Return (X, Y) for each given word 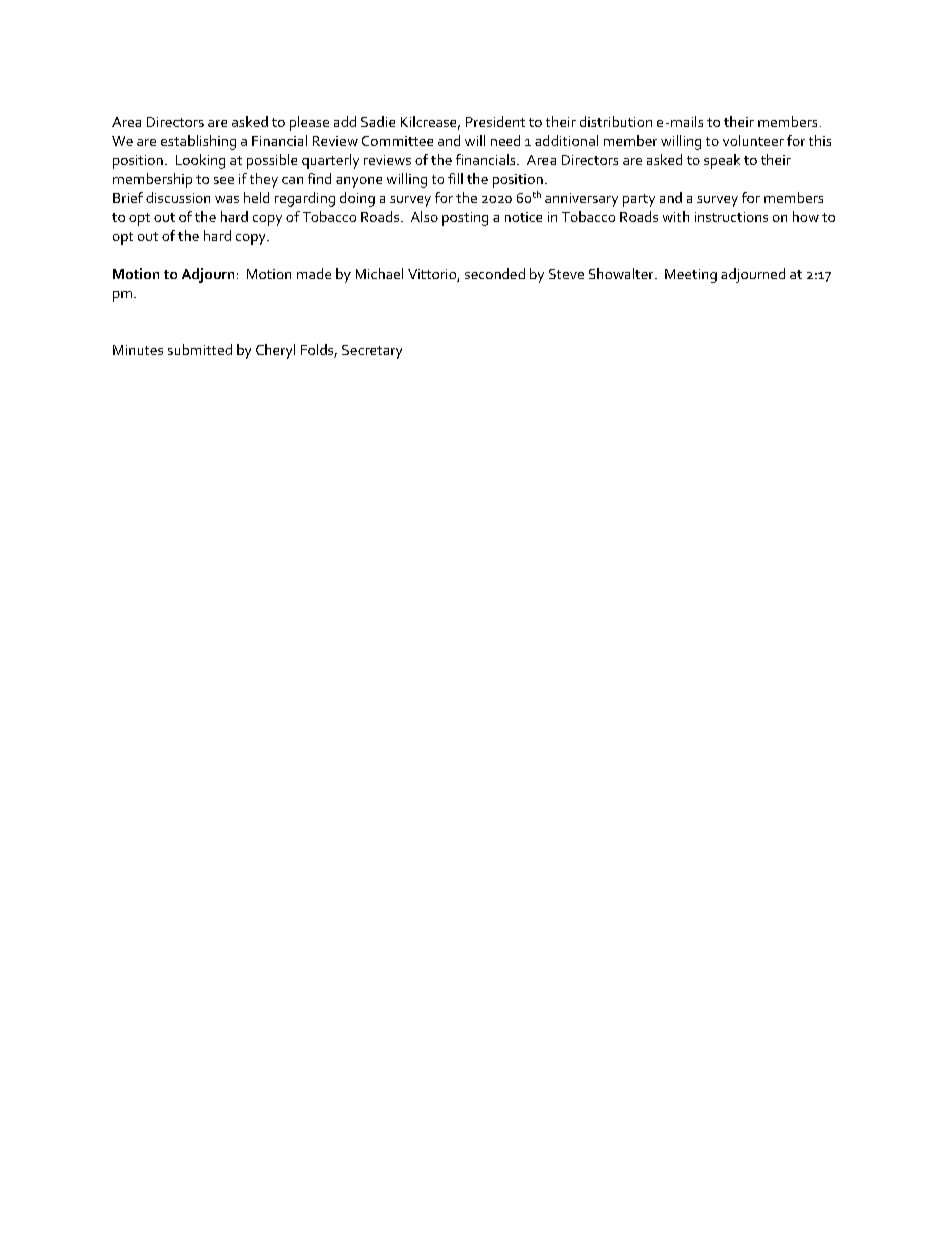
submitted (200, 349)
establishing (198, 142)
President (495, 121)
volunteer (753, 140)
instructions (731, 217)
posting (465, 219)
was (227, 199)
